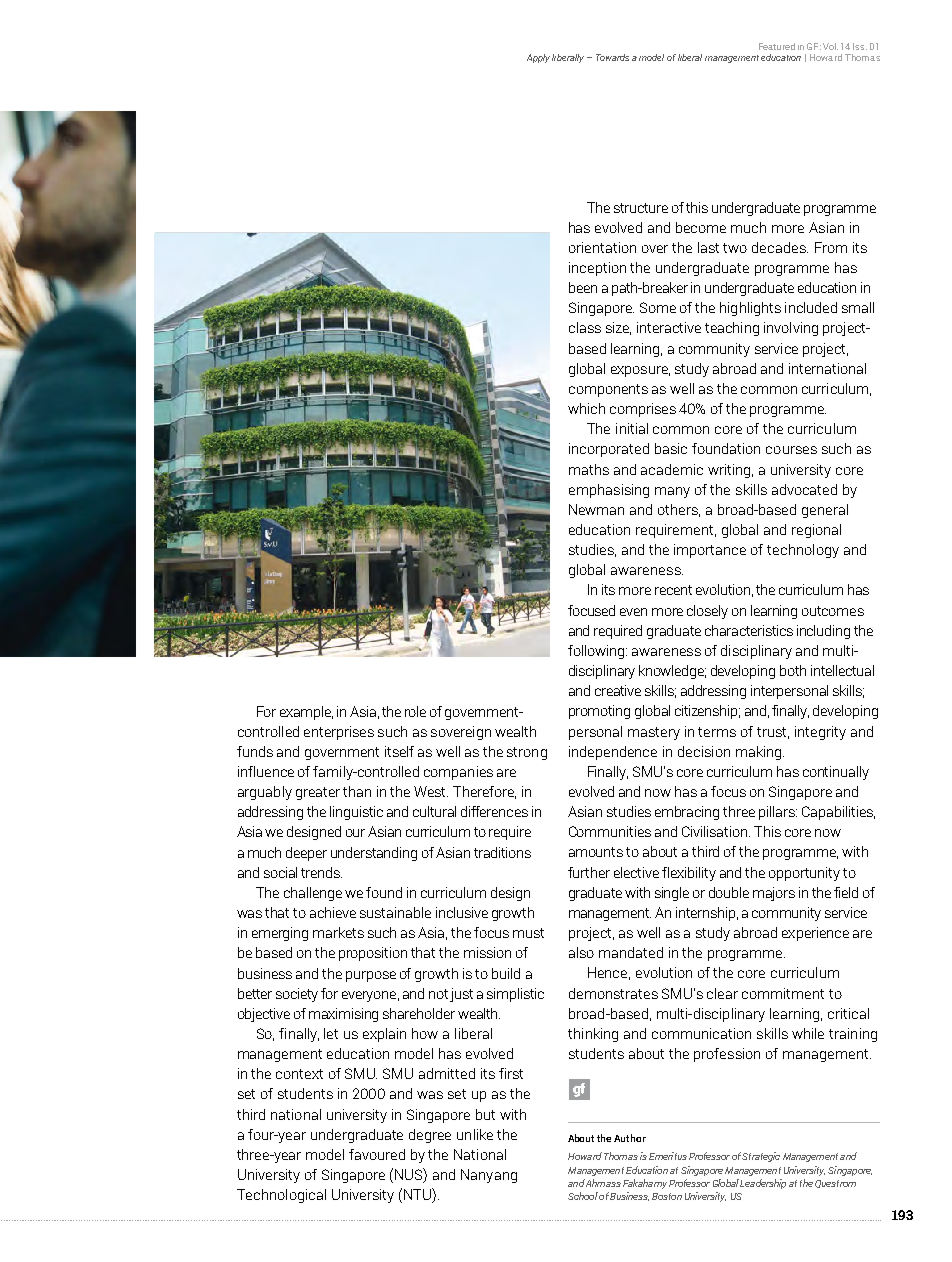 This screenshot has width=952, height=1262. I want to click on maths, so click(589, 469).
